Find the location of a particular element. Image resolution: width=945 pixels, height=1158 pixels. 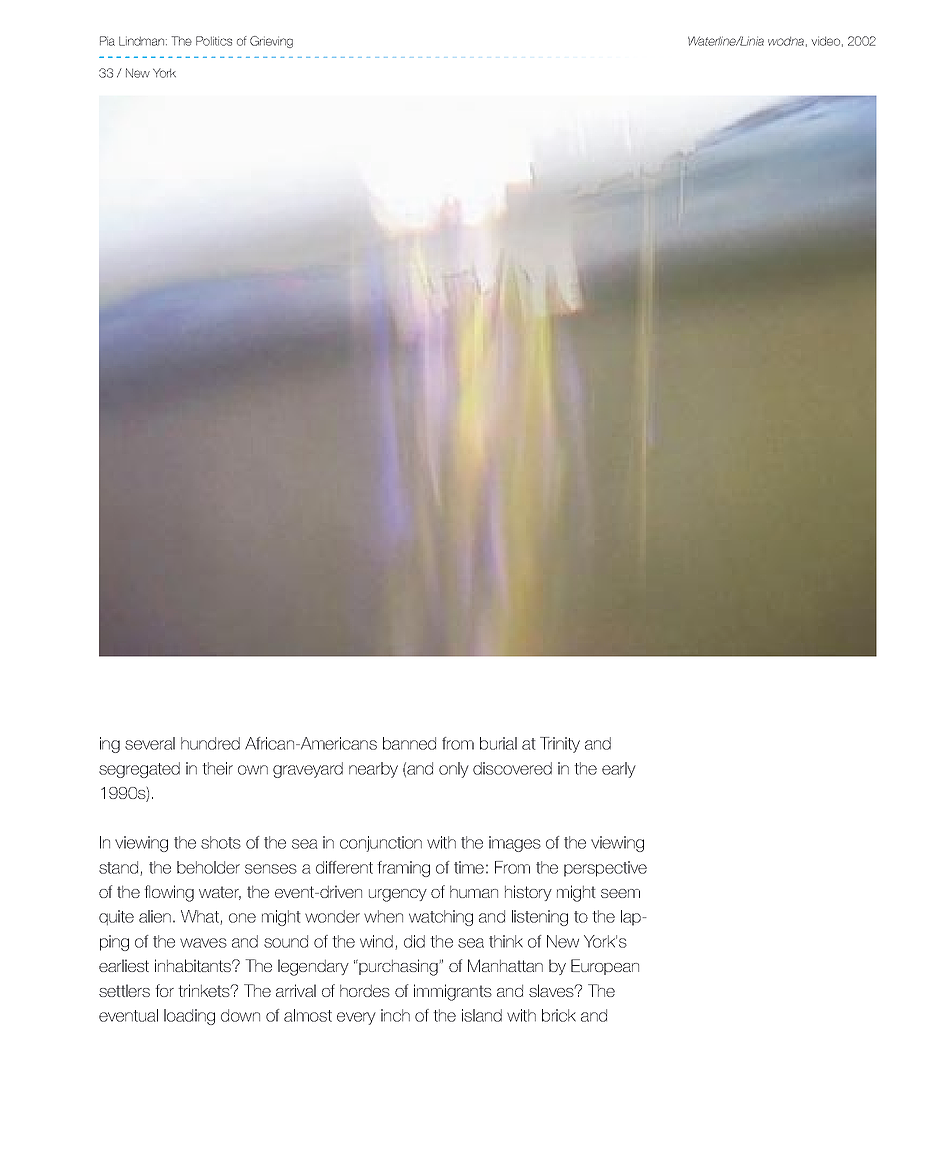

for is located at coordinates (165, 990).
